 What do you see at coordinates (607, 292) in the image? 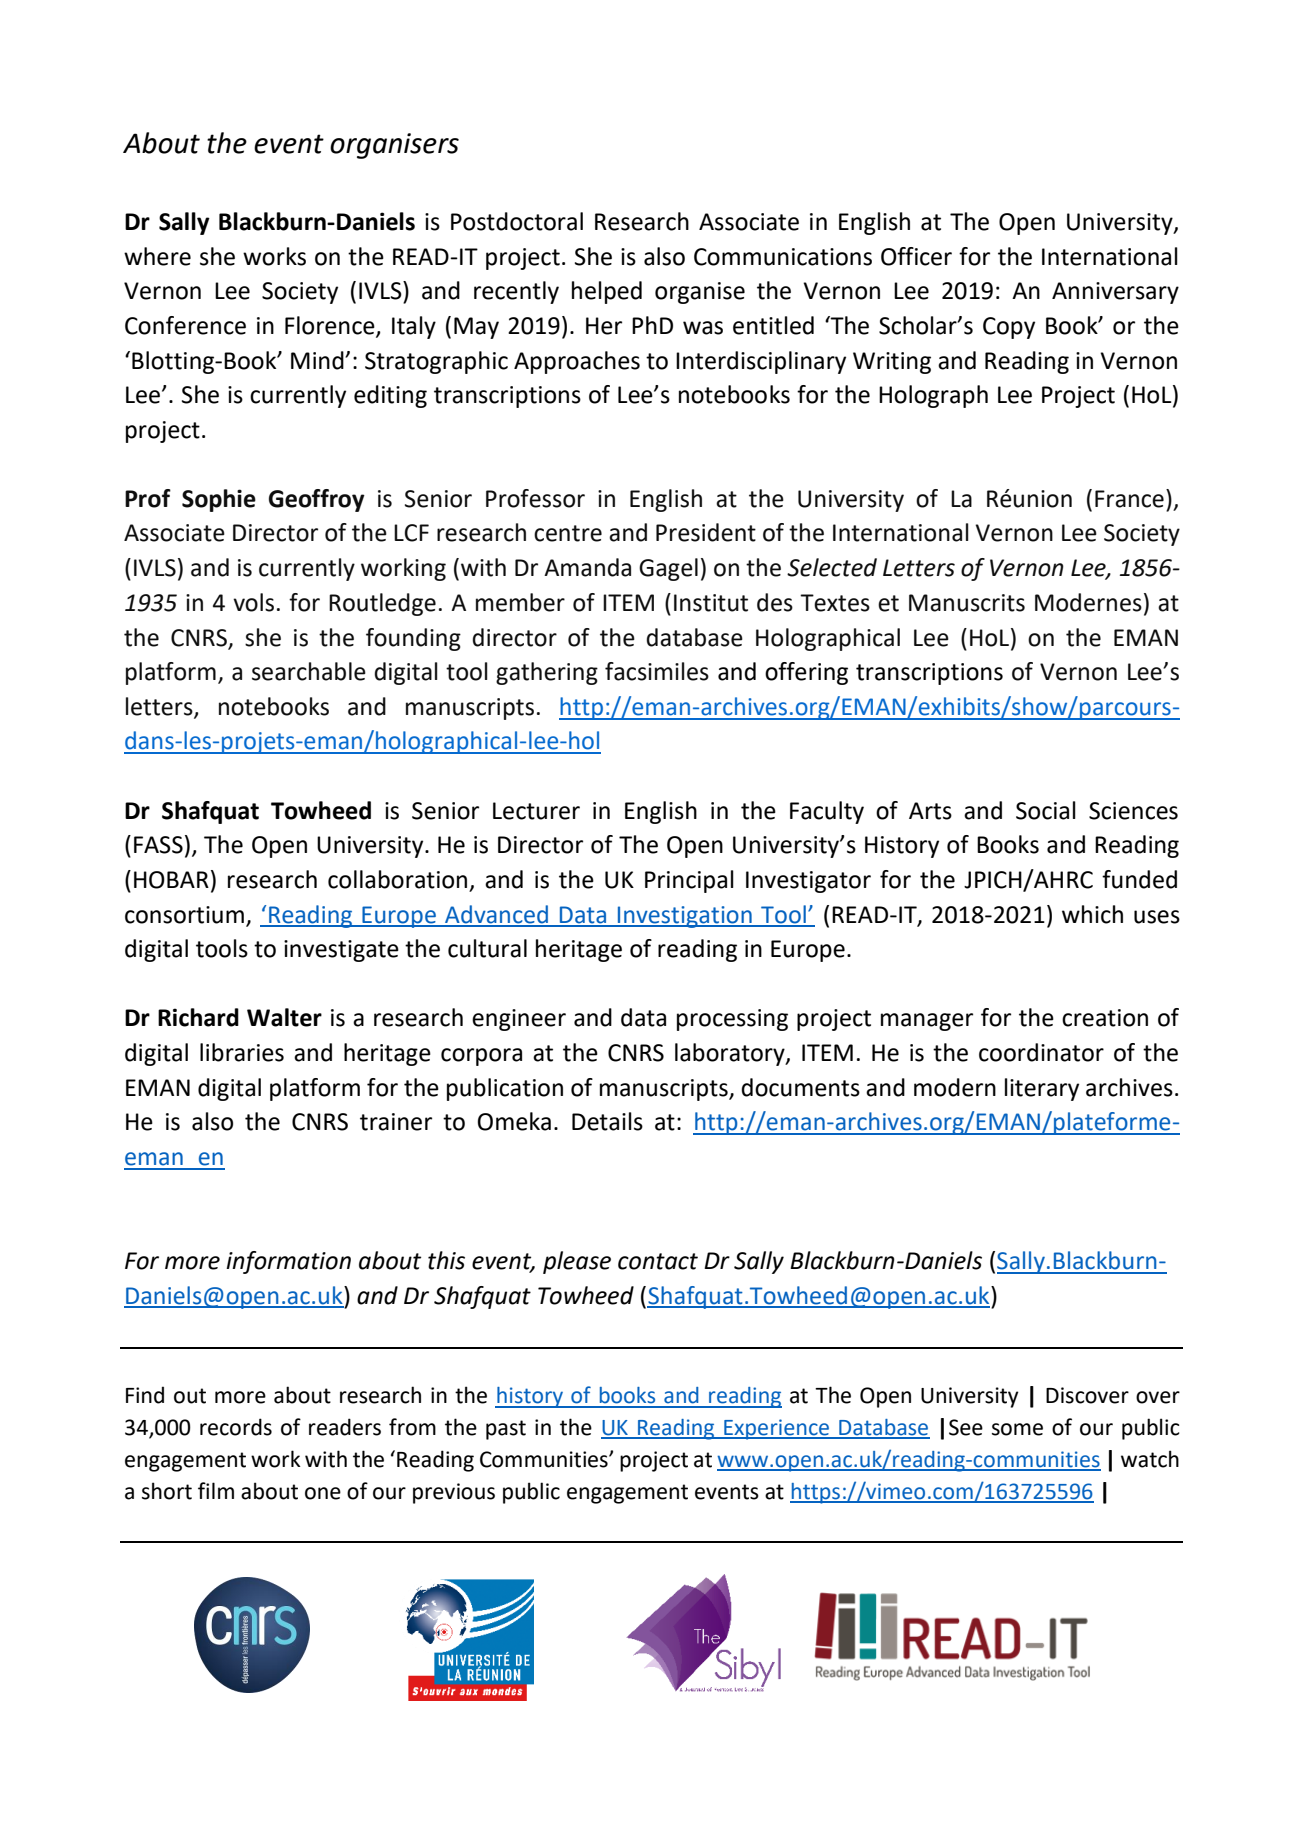
I see `helped` at bounding box center [607, 292].
